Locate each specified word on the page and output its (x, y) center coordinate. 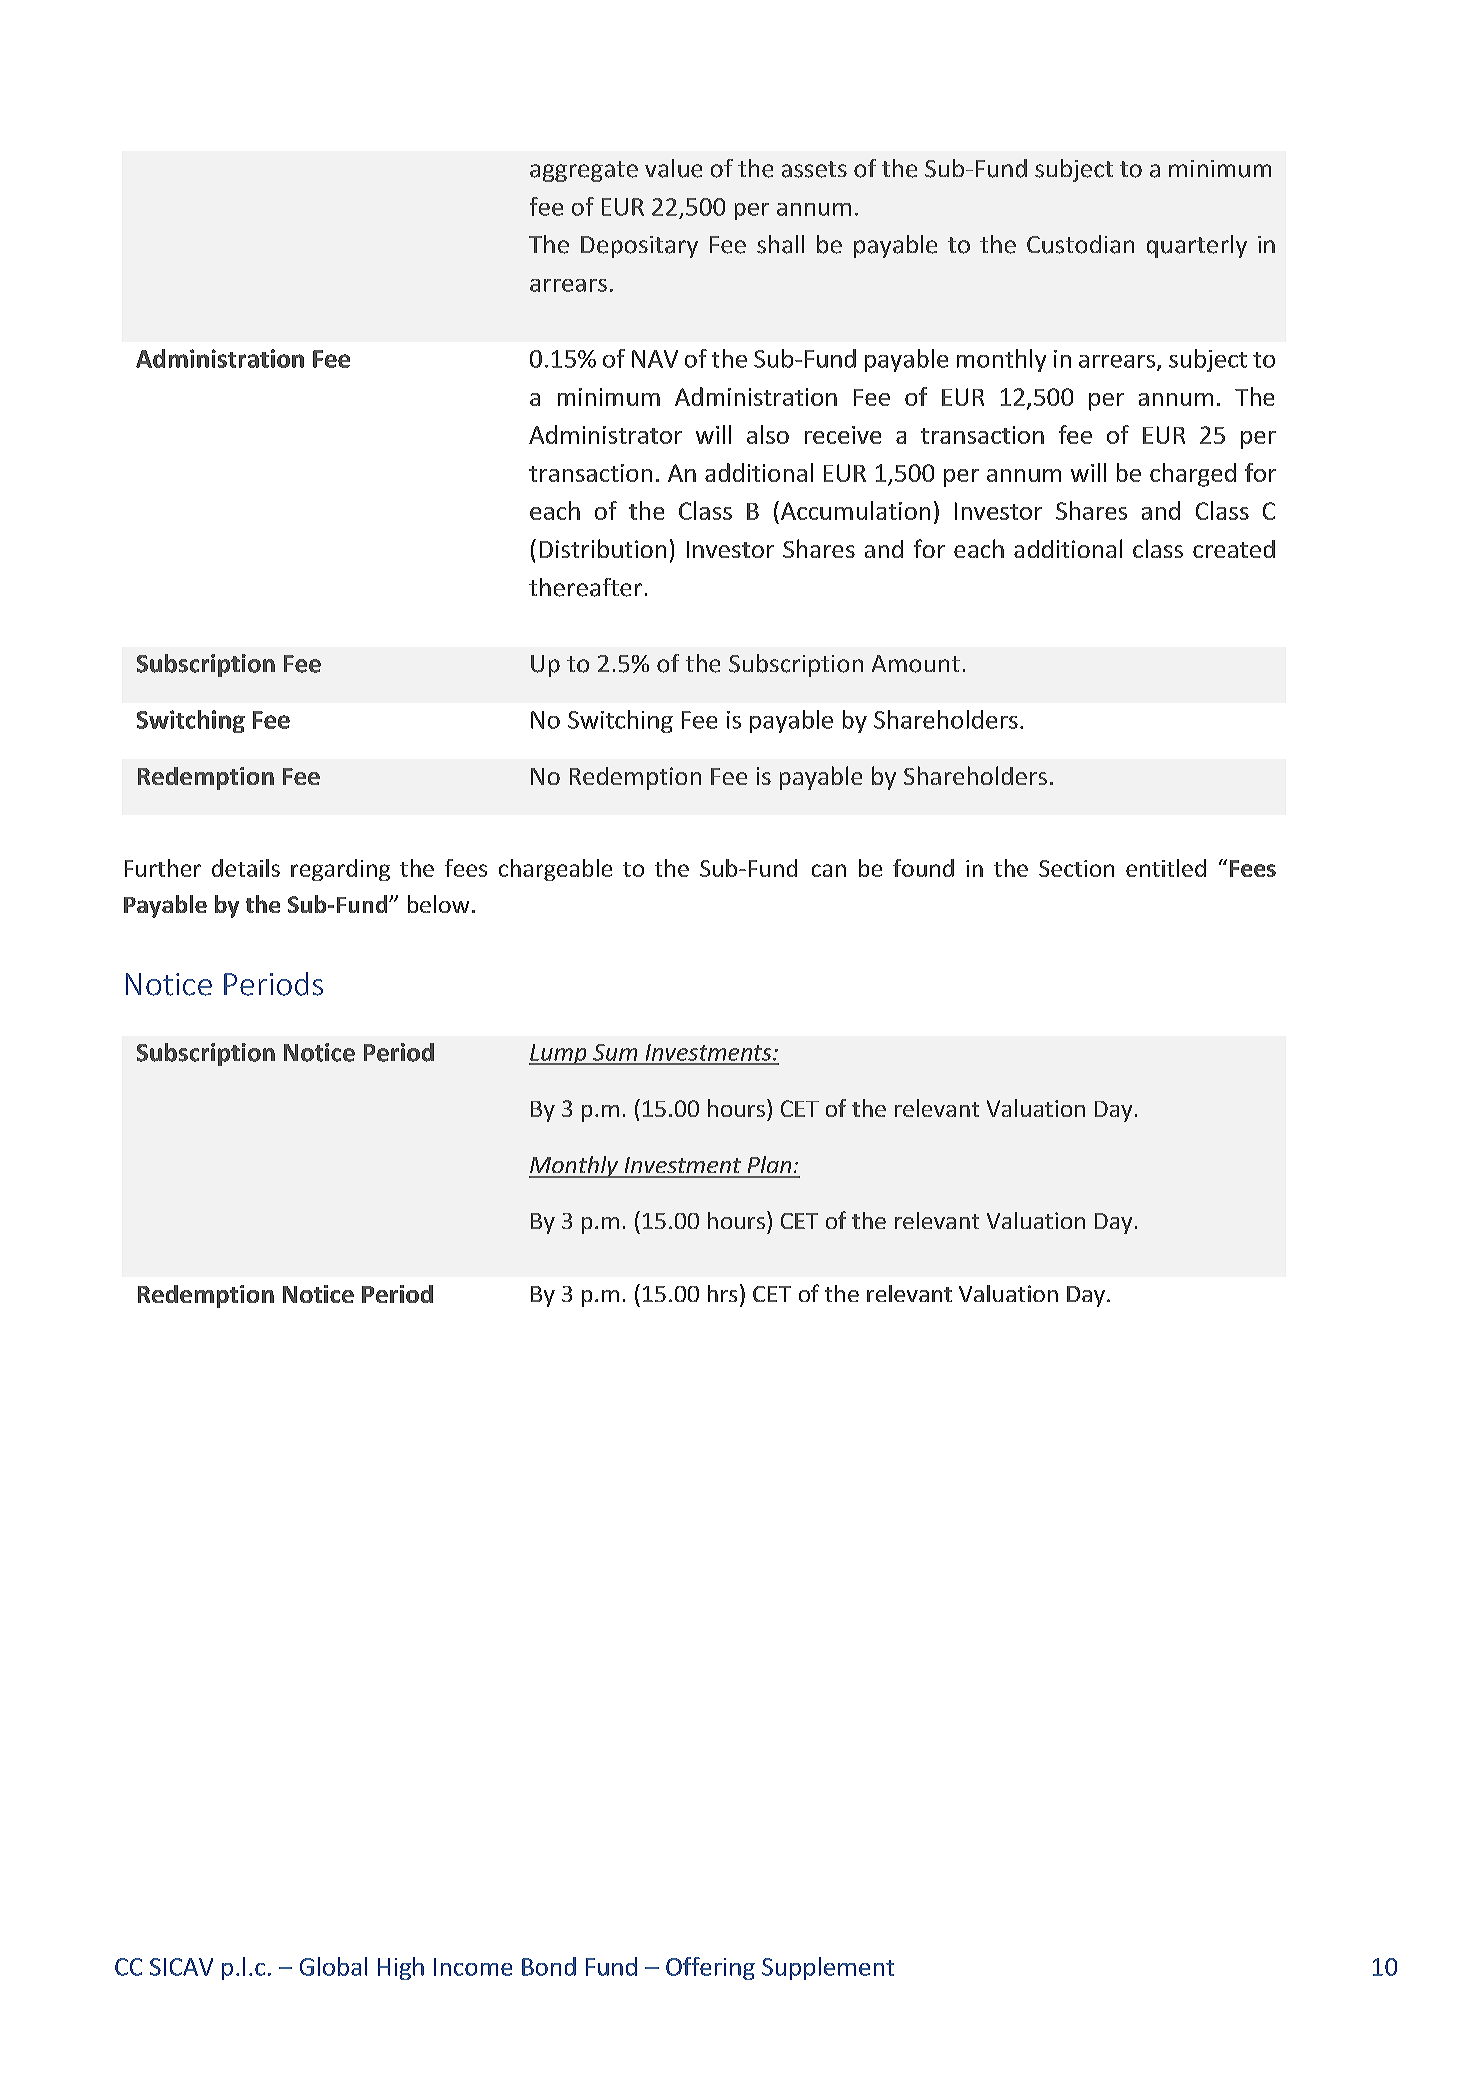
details (246, 868)
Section (1076, 868)
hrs (722, 1293)
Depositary (639, 247)
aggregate (584, 171)
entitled (1166, 868)
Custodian (1080, 244)
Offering (710, 1968)
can (829, 870)
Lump (559, 1054)
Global (333, 1966)
